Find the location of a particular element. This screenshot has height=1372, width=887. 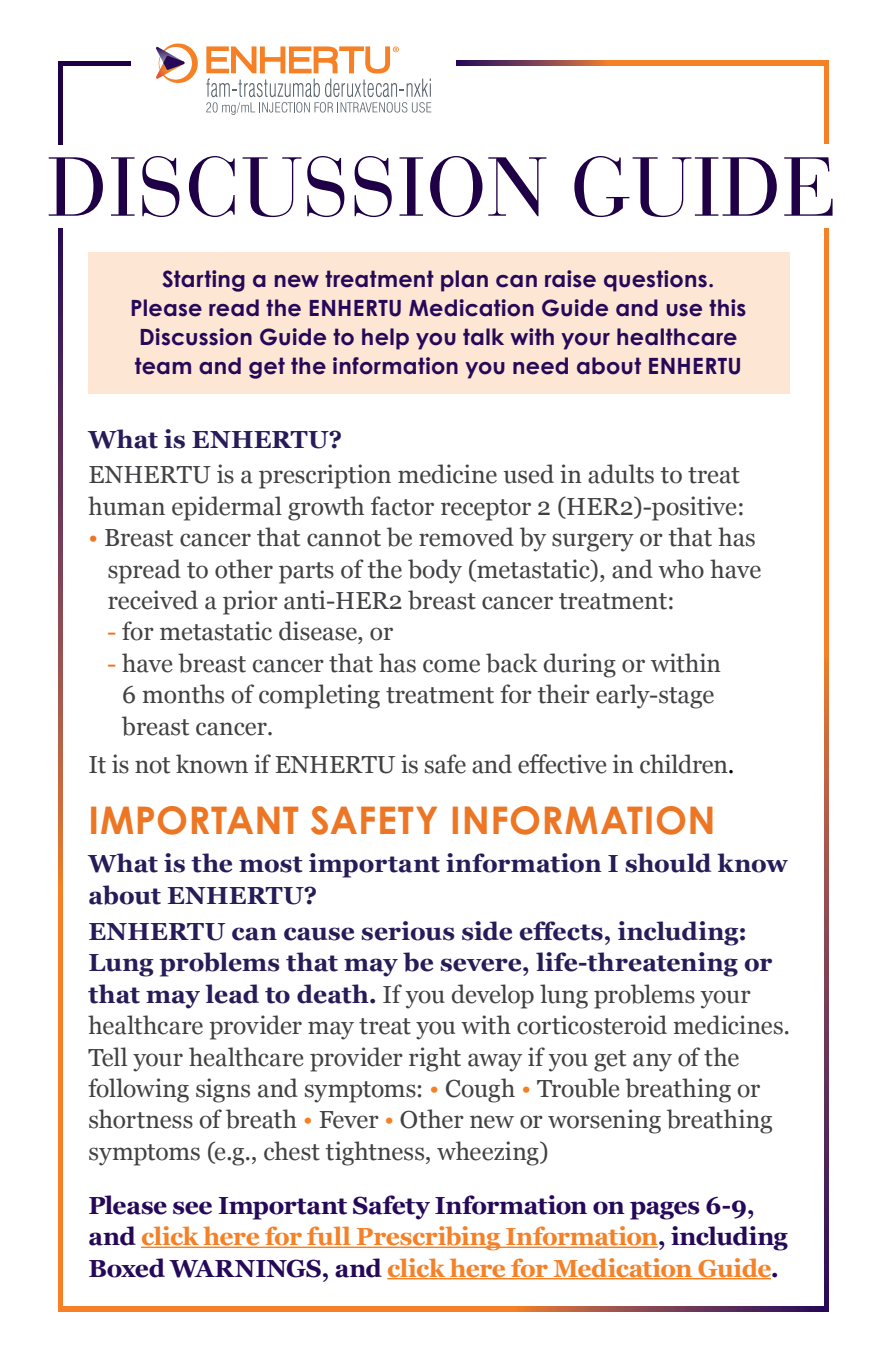

Prescribing is located at coordinates (428, 1238).
